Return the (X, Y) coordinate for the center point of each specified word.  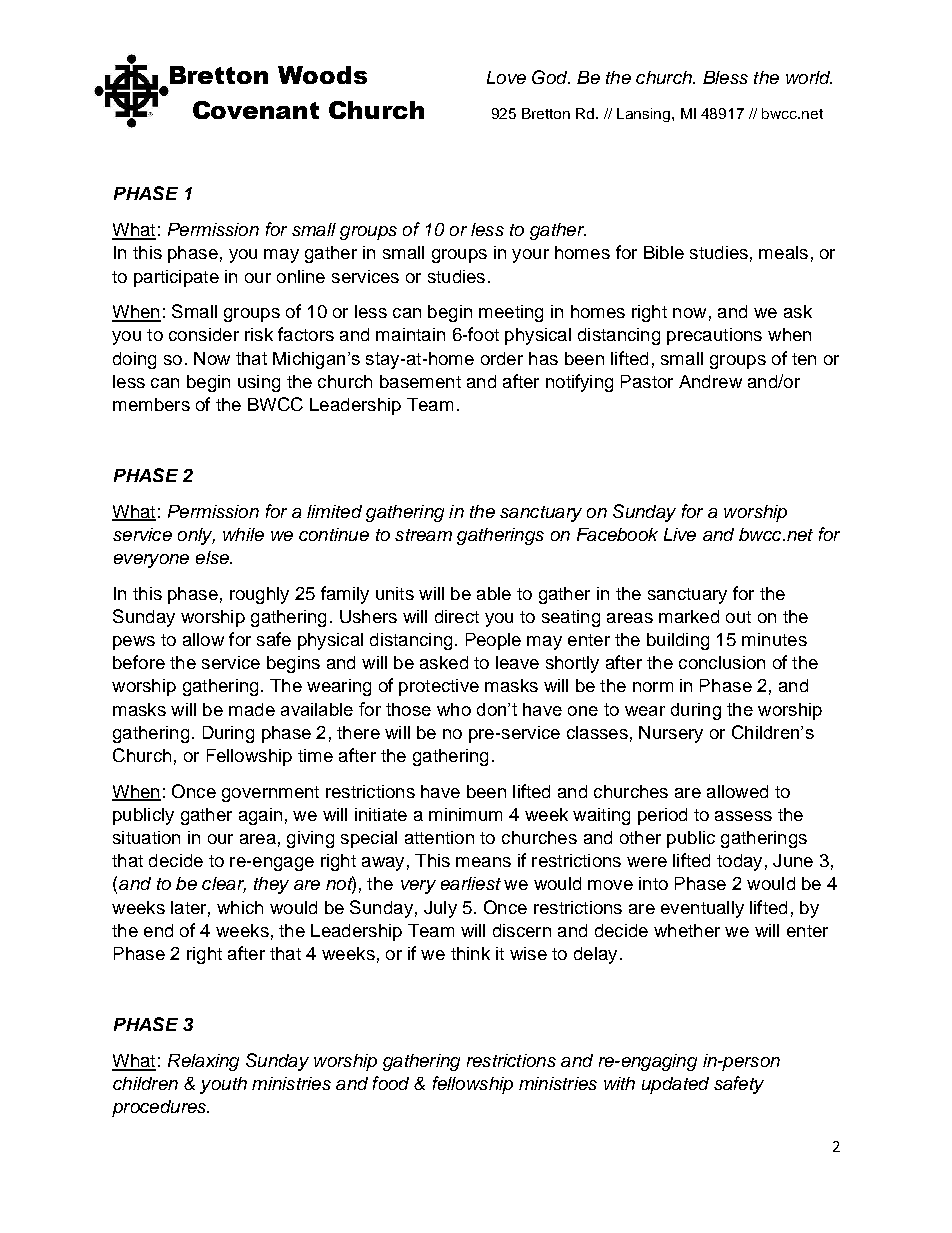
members (151, 404)
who (454, 709)
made (252, 709)
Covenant (256, 110)
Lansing (645, 115)
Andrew (710, 381)
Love (506, 77)
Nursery (671, 734)
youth (223, 1085)
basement (420, 381)
